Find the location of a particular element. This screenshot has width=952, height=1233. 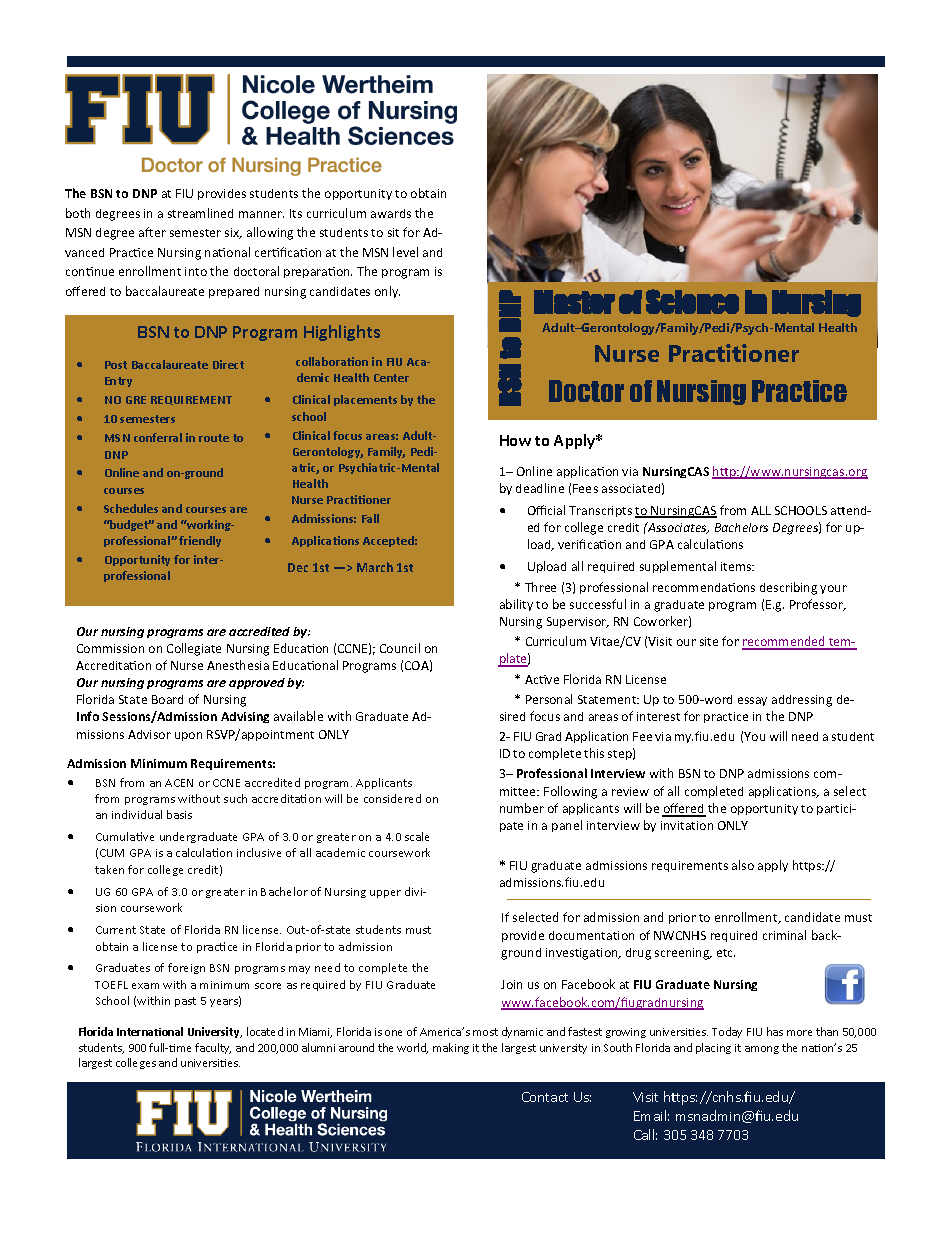

making is located at coordinates (451, 1048).
